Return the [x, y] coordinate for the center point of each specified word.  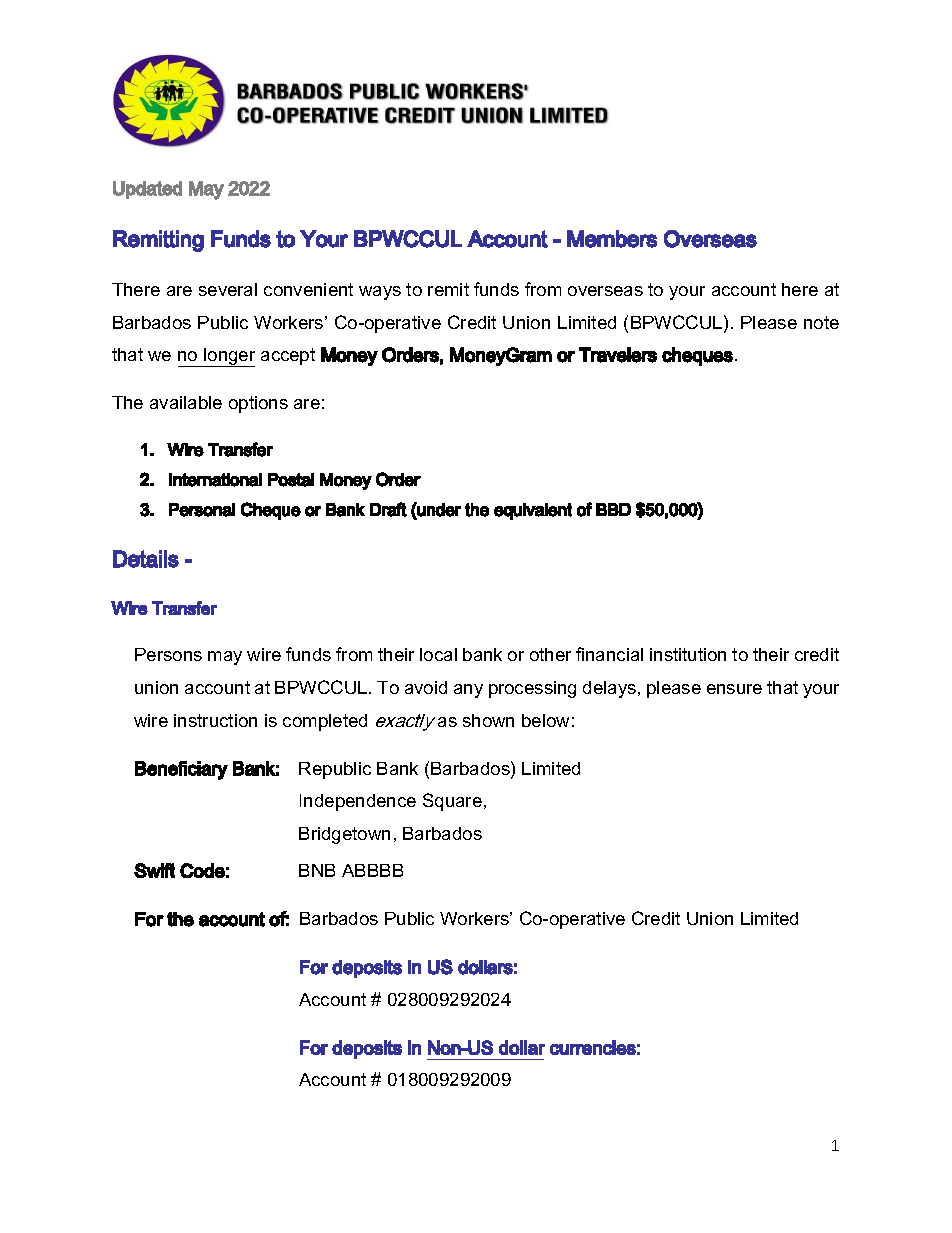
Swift [154, 870]
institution [688, 654]
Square [452, 802]
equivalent [533, 511]
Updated [147, 190]
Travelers [618, 355]
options [258, 404]
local [438, 654]
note [821, 322]
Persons [168, 654]
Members [612, 239]
